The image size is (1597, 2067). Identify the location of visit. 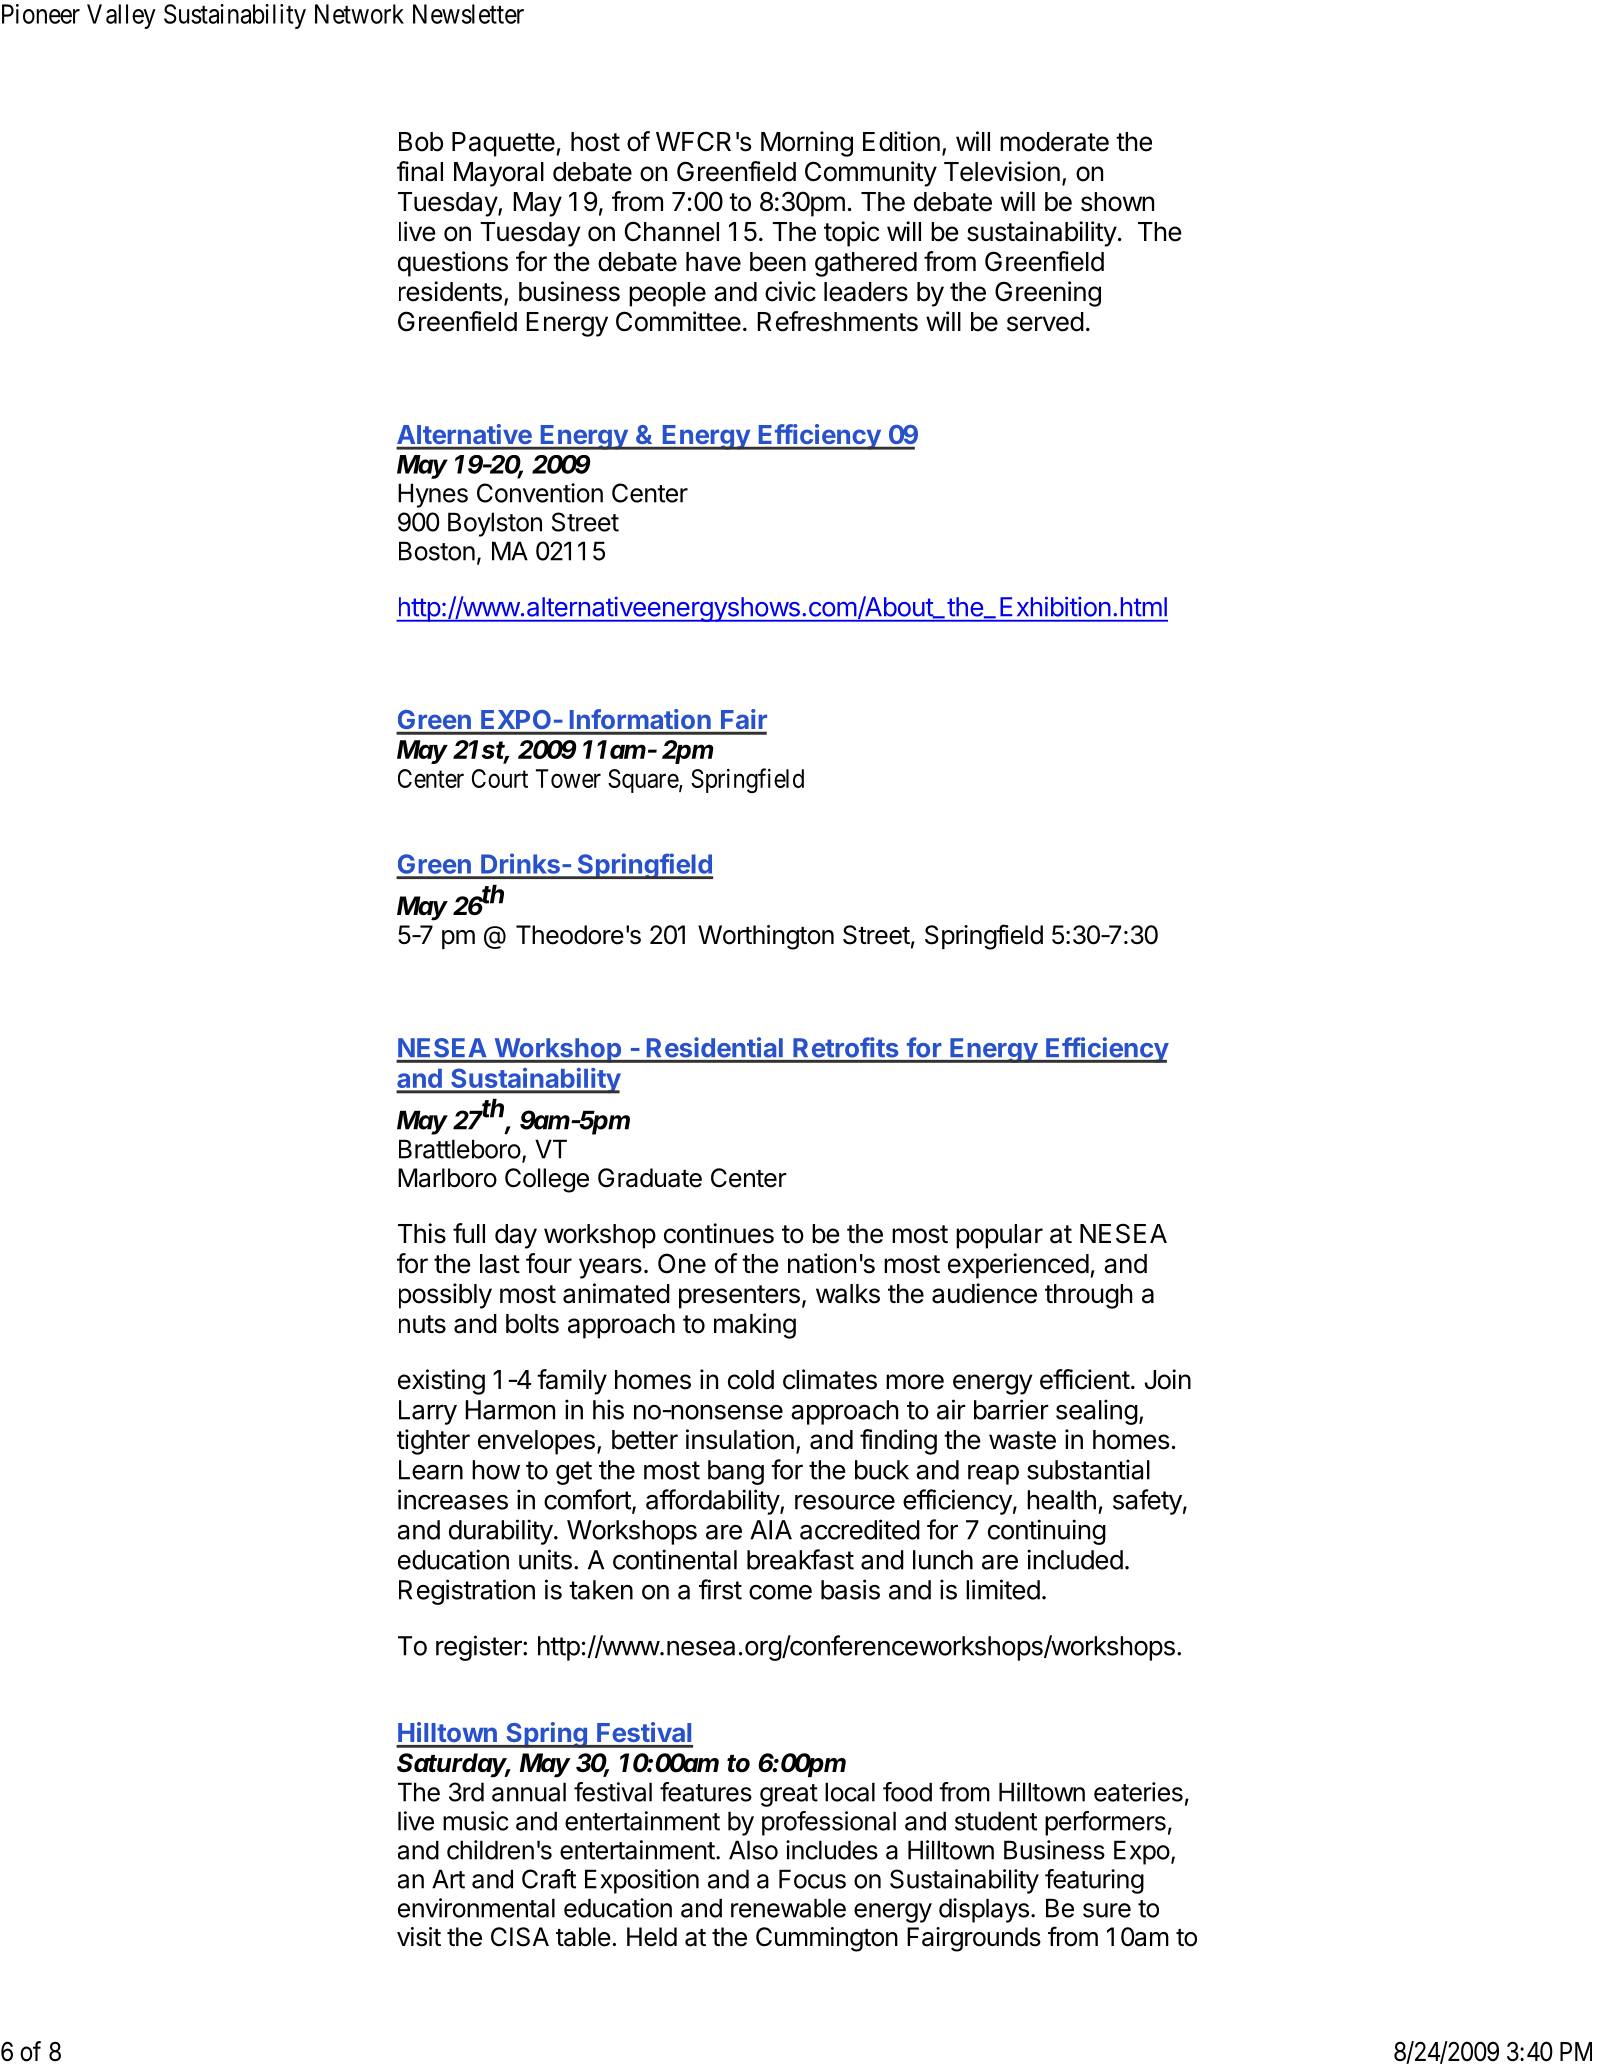
(419, 1937).
